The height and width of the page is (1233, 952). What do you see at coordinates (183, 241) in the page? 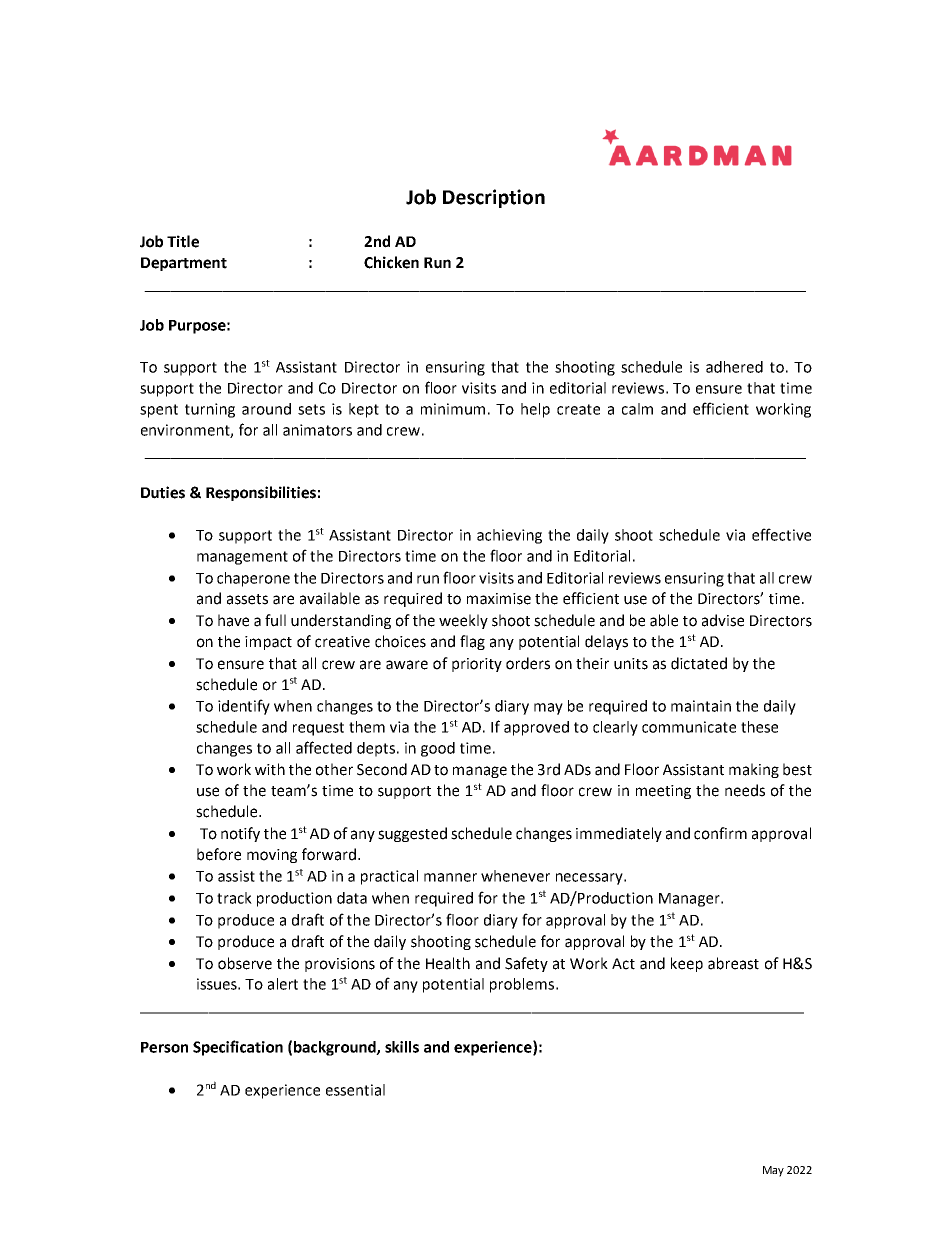
I see `Title` at bounding box center [183, 241].
